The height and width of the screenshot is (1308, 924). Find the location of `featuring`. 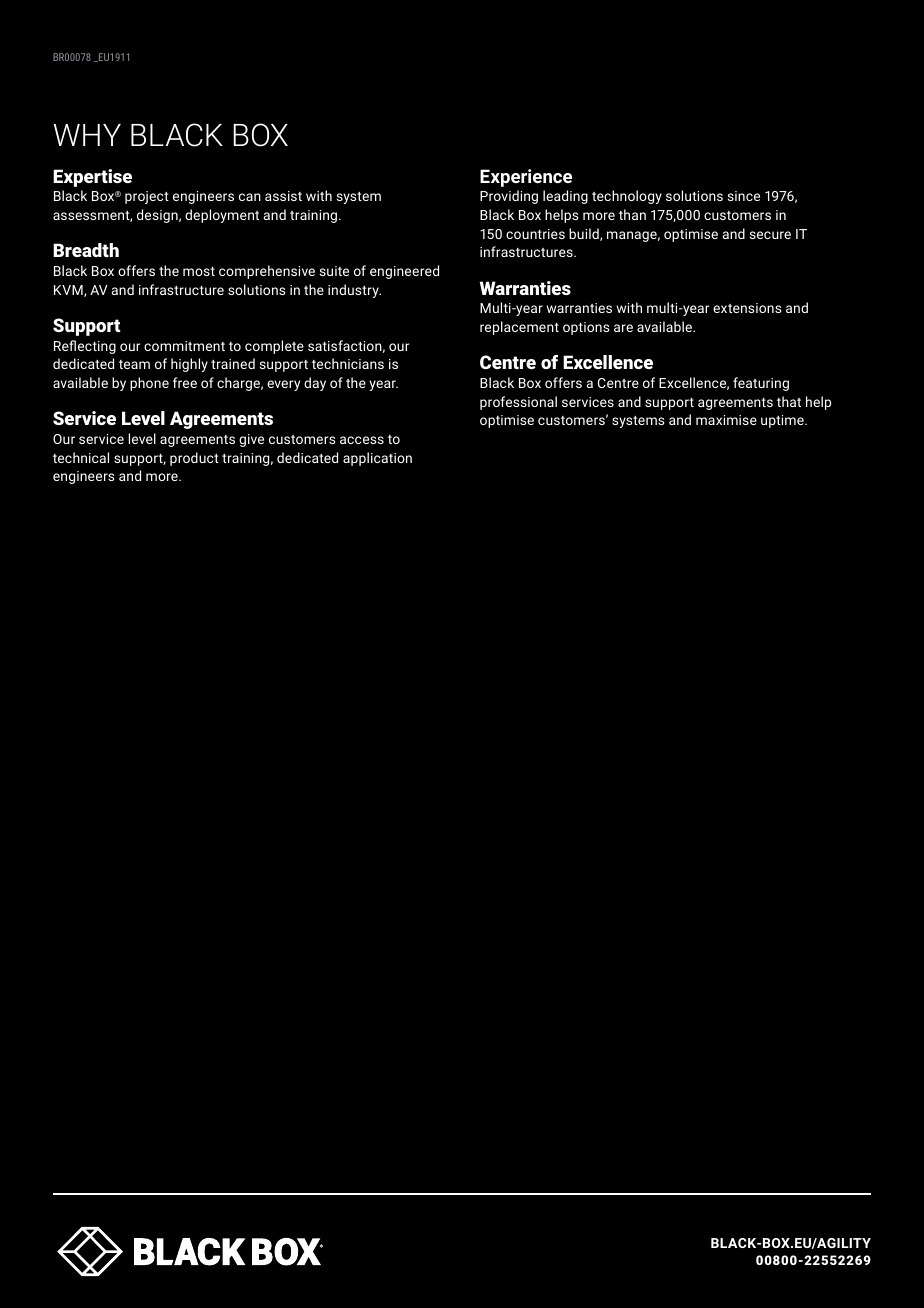

featuring is located at coordinates (761, 384).
